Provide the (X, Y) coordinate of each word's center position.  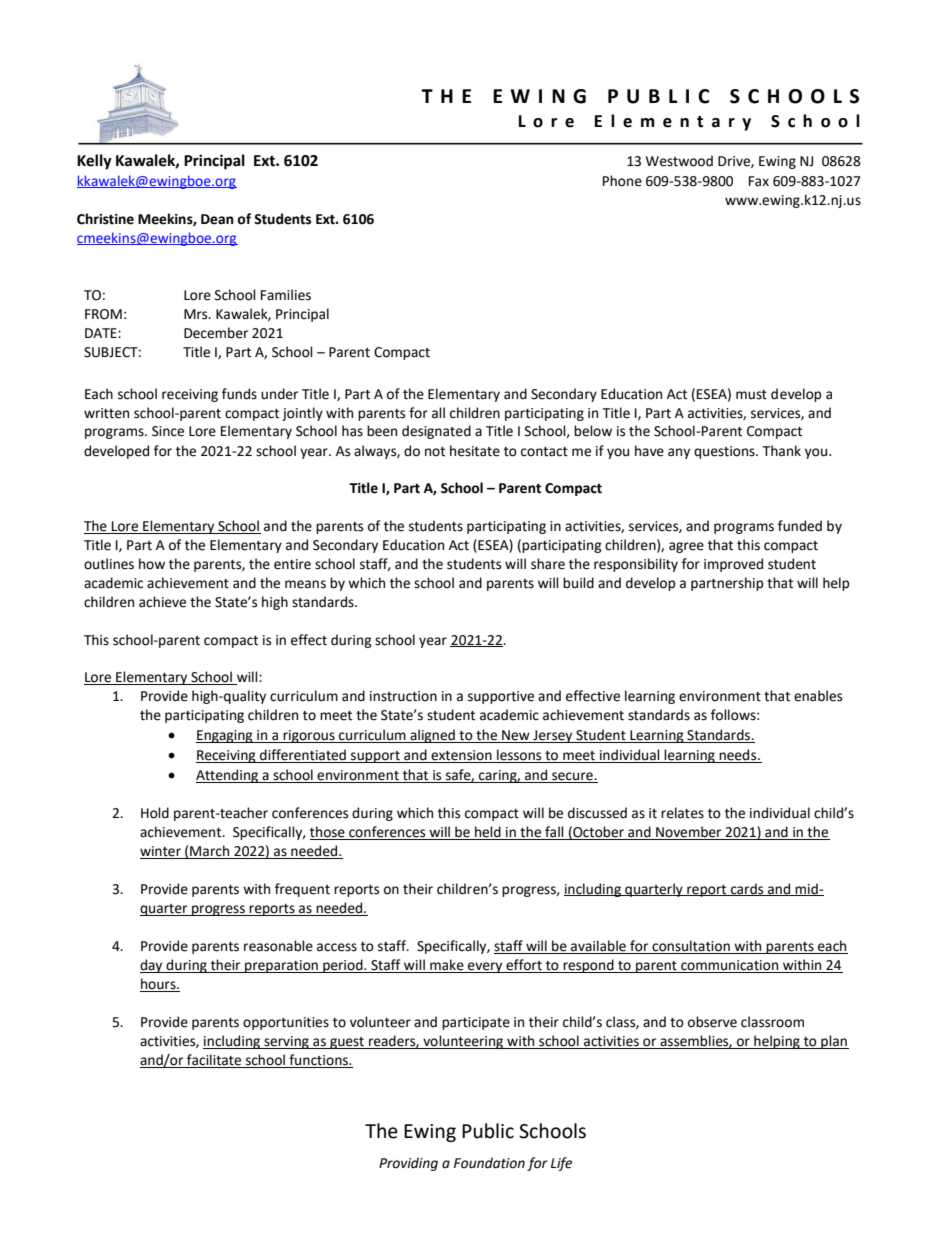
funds (239, 394)
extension (461, 756)
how (152, 564)
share (548, 564)
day (152, 966)
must (751, 395)
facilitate (214, 1061)
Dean (217, 219)
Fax (759, 181)
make (447, 966)
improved (733, 565)
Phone (622, 181)
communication (730, 966)
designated (436, 432)
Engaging (225, 736)
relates (682, 813)
